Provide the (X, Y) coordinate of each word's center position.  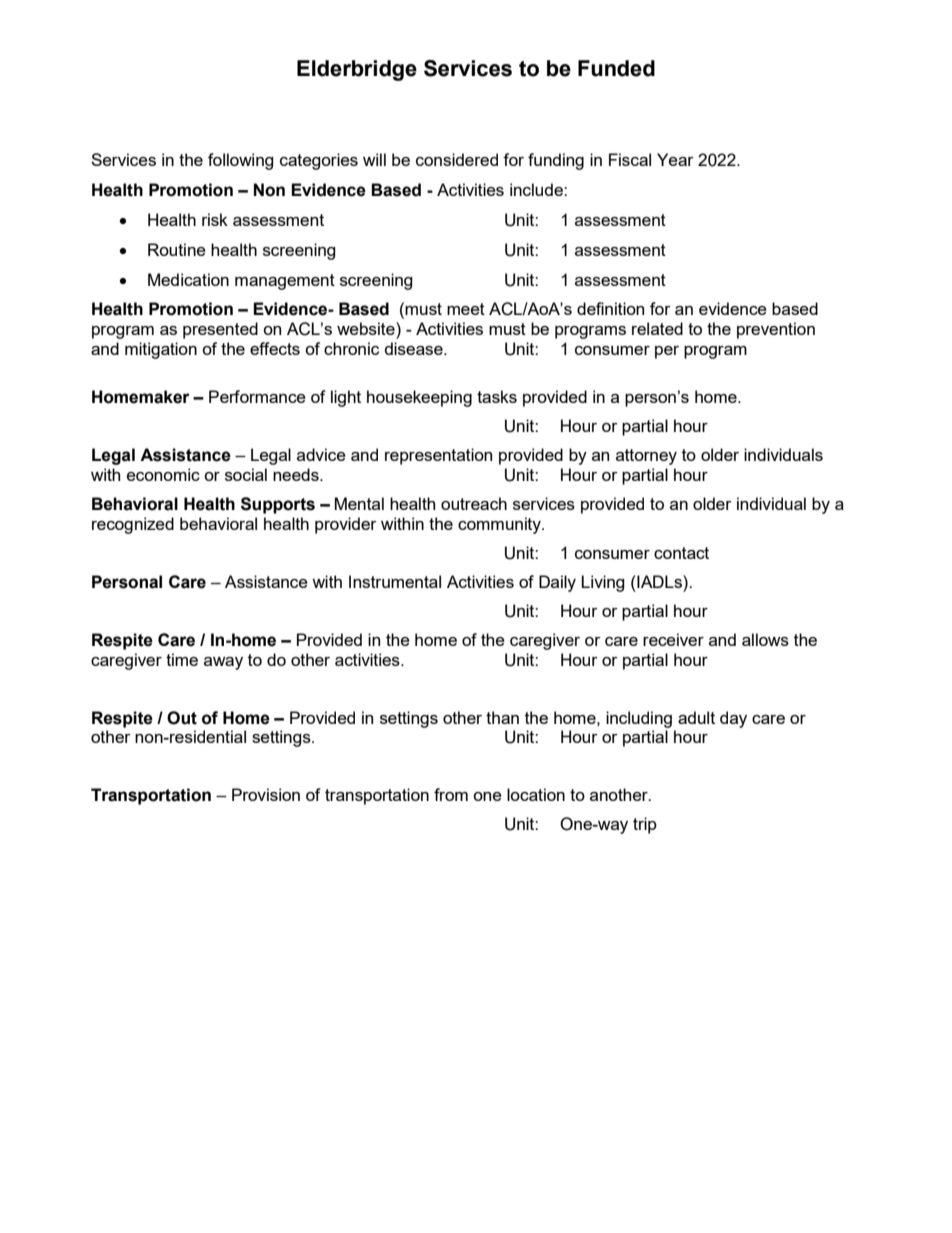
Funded (616, 68)
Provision (266, 794)
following (241, 161)
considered (457, 159)
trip (645, 825)
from (451, 794)
